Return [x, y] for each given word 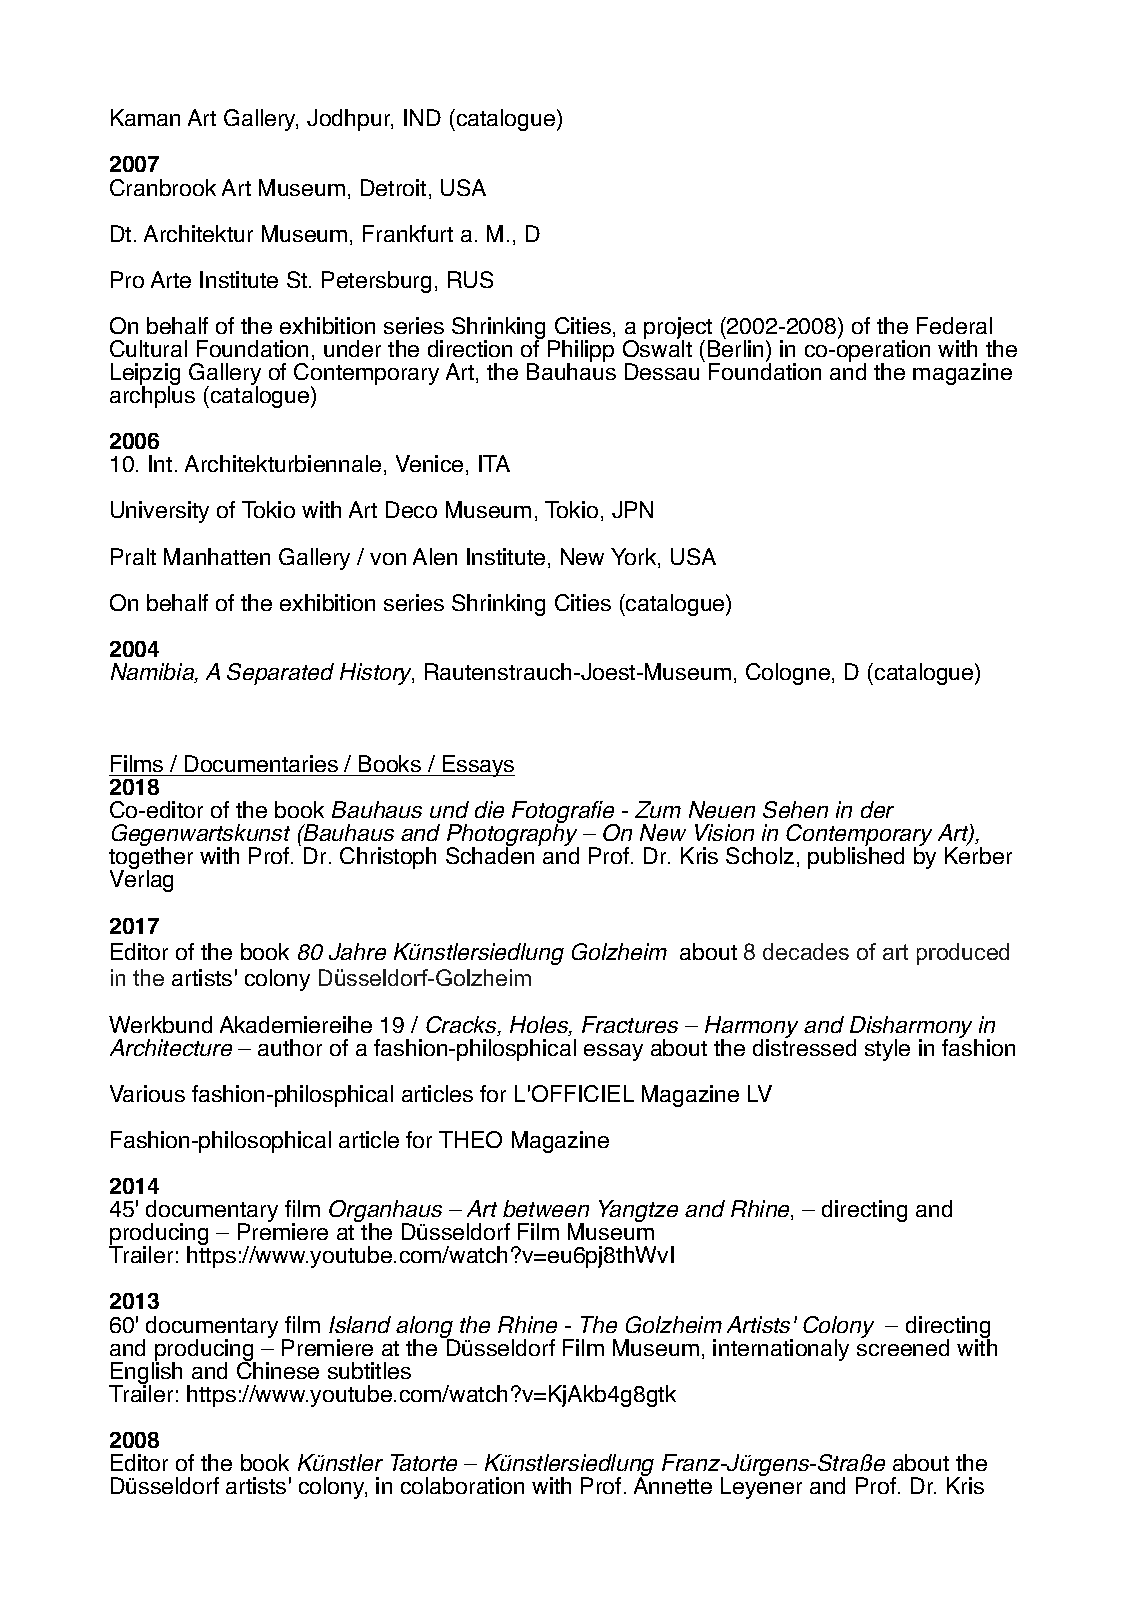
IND [422, 117]
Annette [673, 1484]
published [856, 858]
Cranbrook [163, 187]
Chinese [278, 1369]
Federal [954, 325]
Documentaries [261, 763]
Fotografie [564, 813]
